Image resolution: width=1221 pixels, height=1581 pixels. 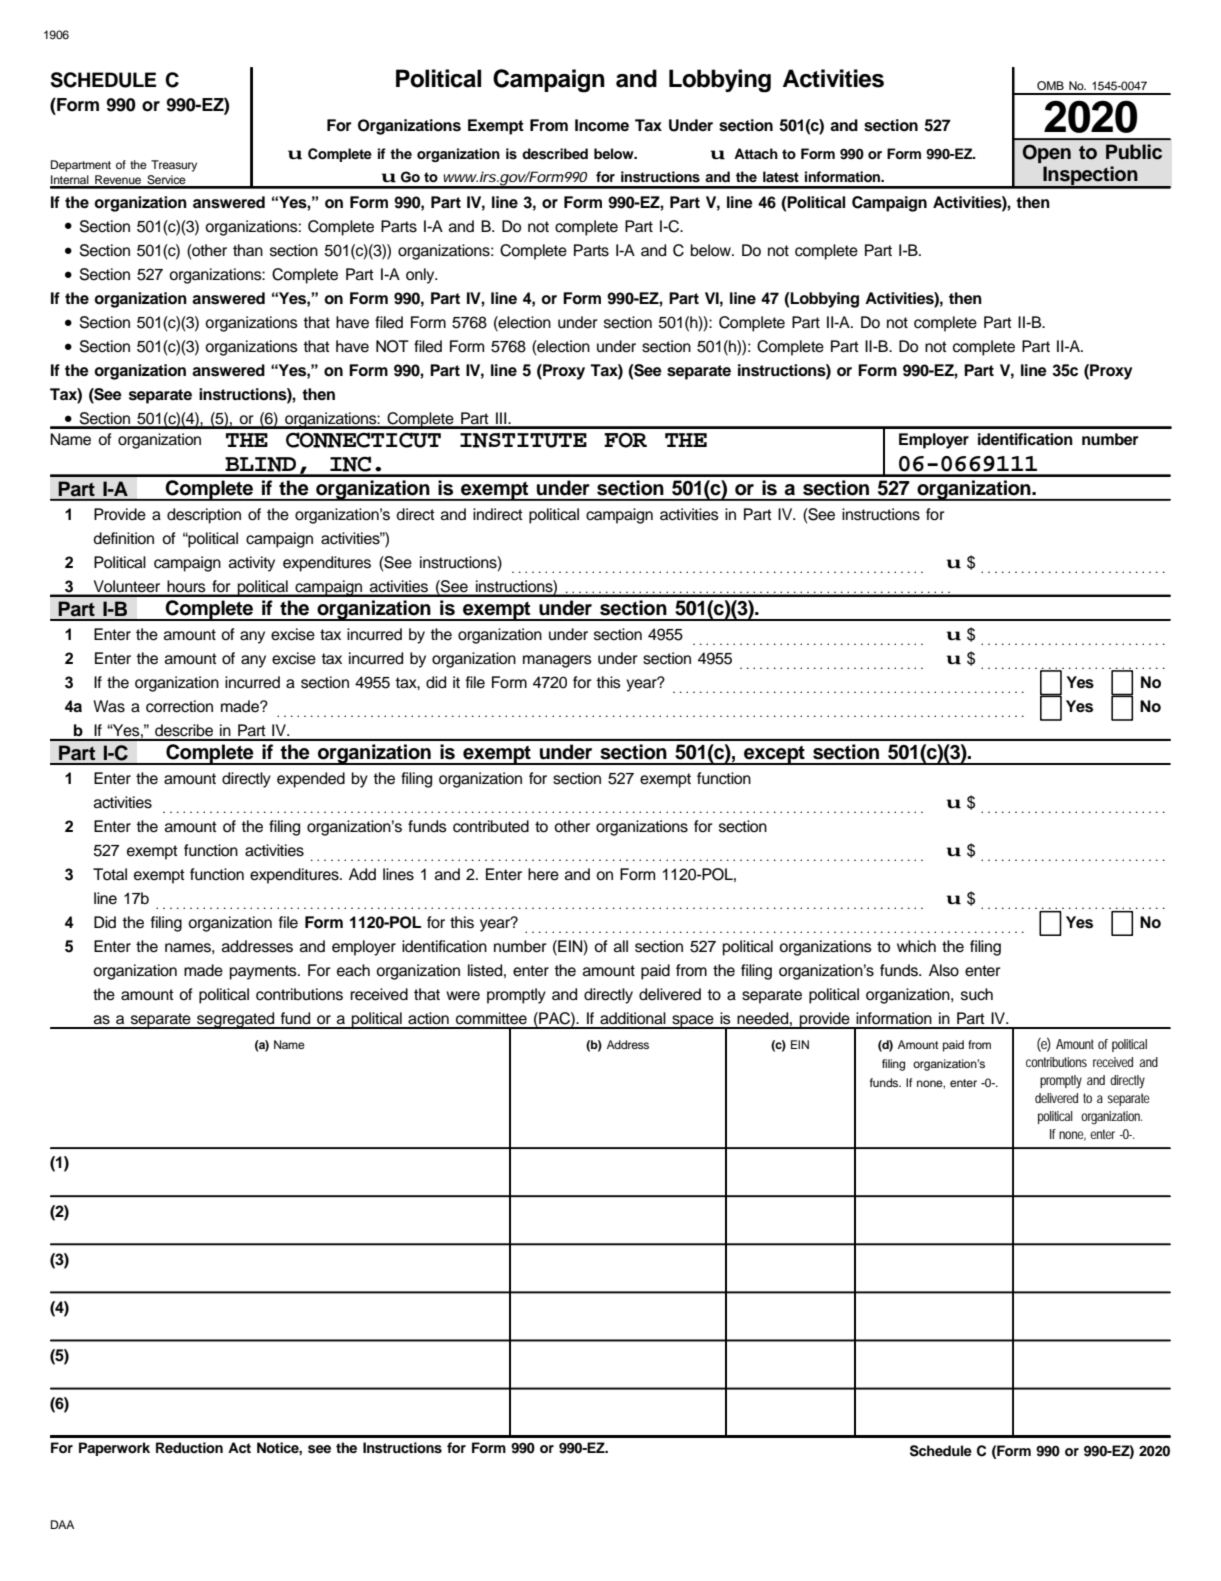 What do you see at coordinates (189, 1448) in the screenshot?
I see `Reduction` at bounding box center [189, 1448].
